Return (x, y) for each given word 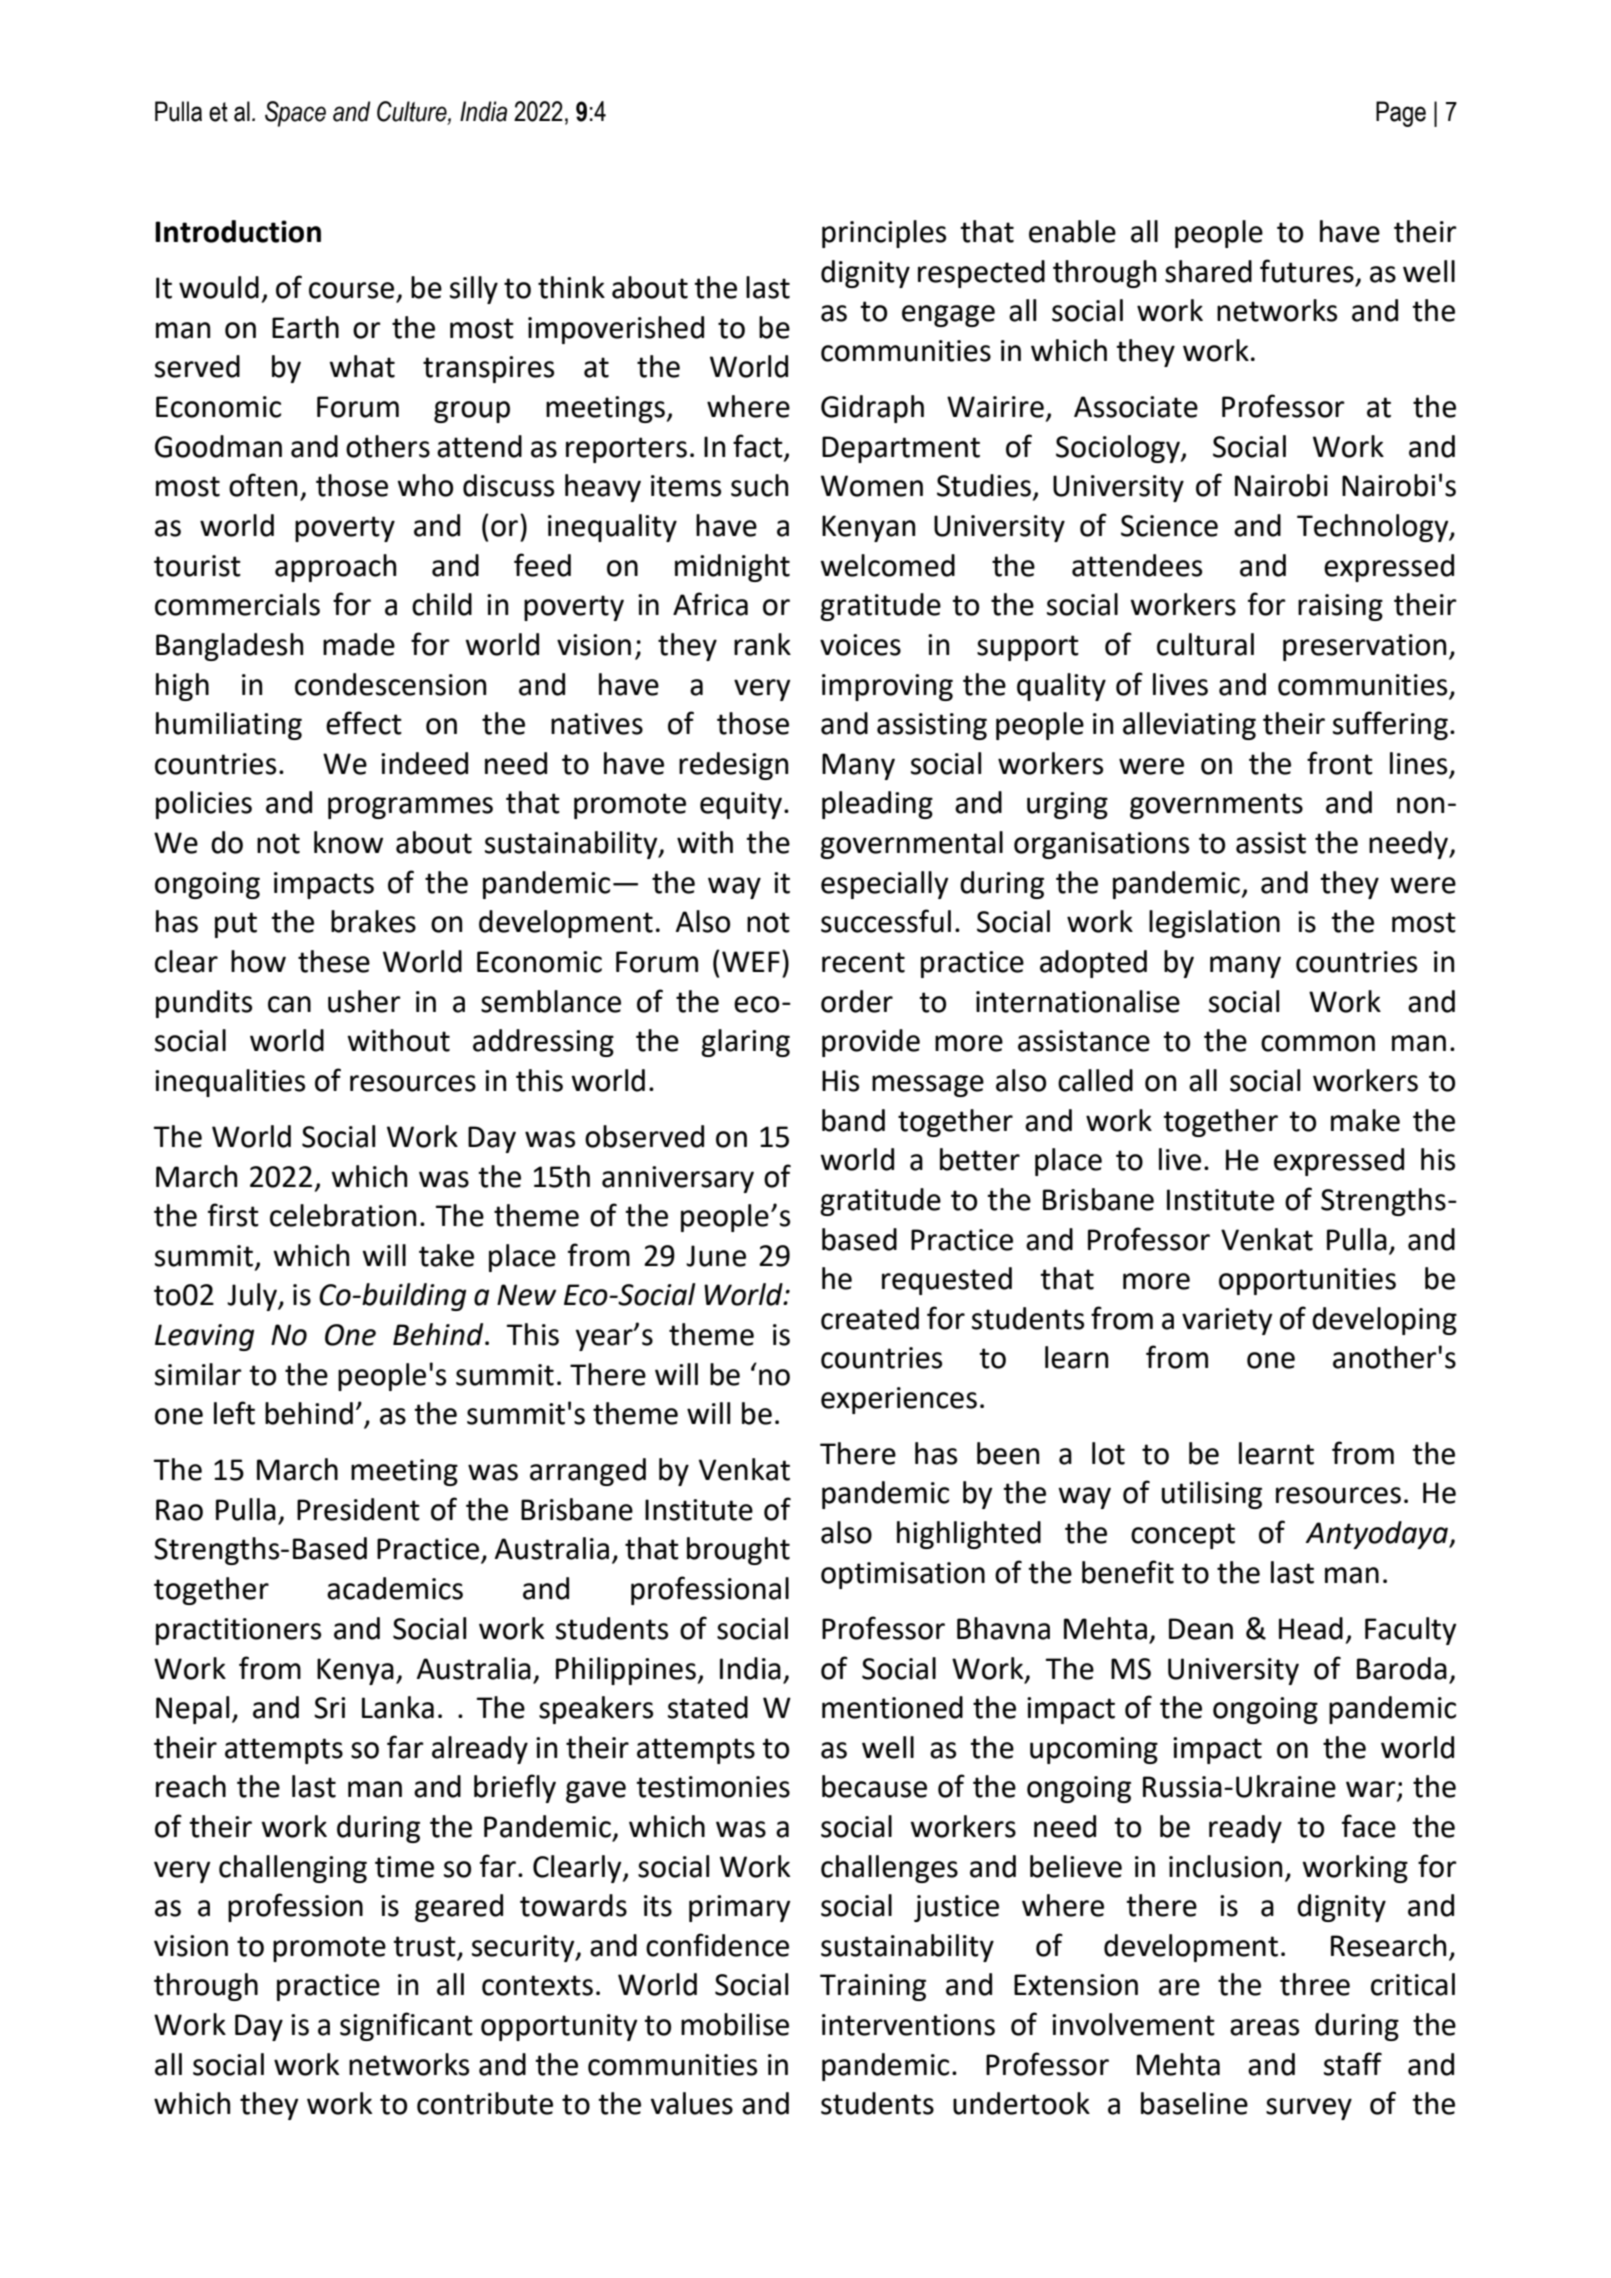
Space (295, 114)
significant (406, 2026)
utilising (1212, 1495)
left (234, 1413)
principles (884, 234)
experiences (899, 1400)
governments (1216, 806)
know (348, 842)
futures (1307, 271)
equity (741, 805)
